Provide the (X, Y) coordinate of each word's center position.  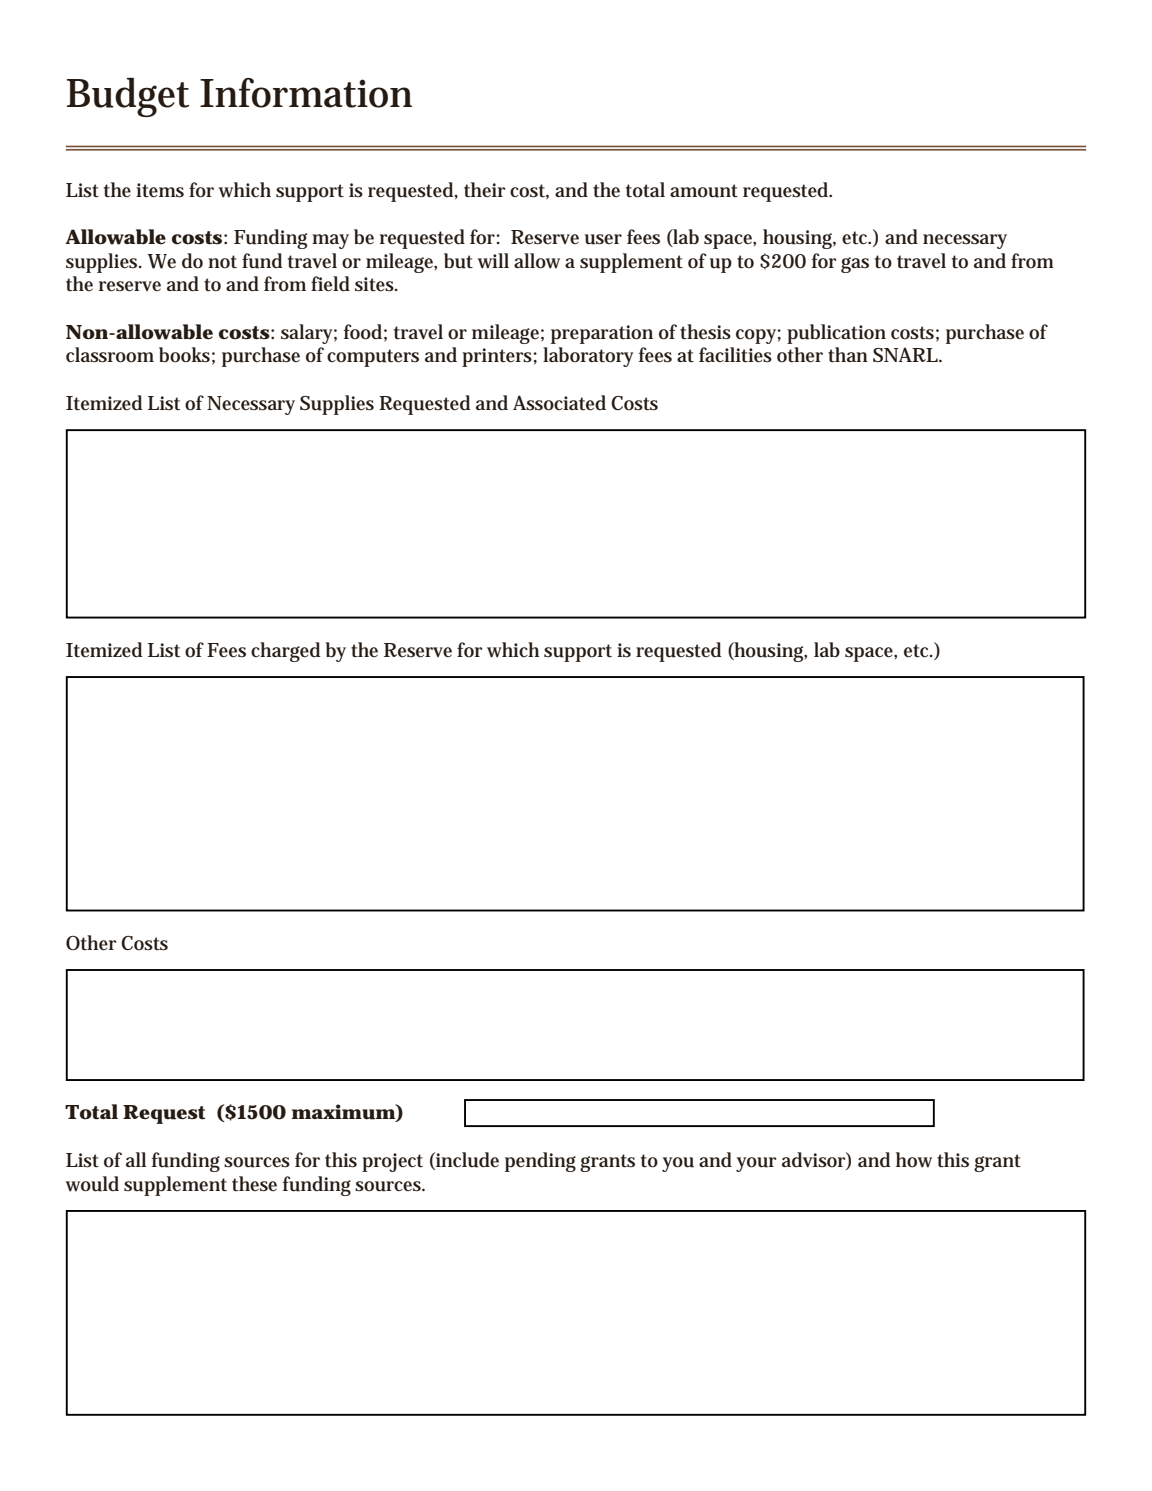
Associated (559, 403)
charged (285, 652)
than (848, 355)
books (184, 355)
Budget (128, 97)
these (254, 1184)
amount (704, 191)
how (914, 1160)
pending (540, 1162)
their (485, 189)
